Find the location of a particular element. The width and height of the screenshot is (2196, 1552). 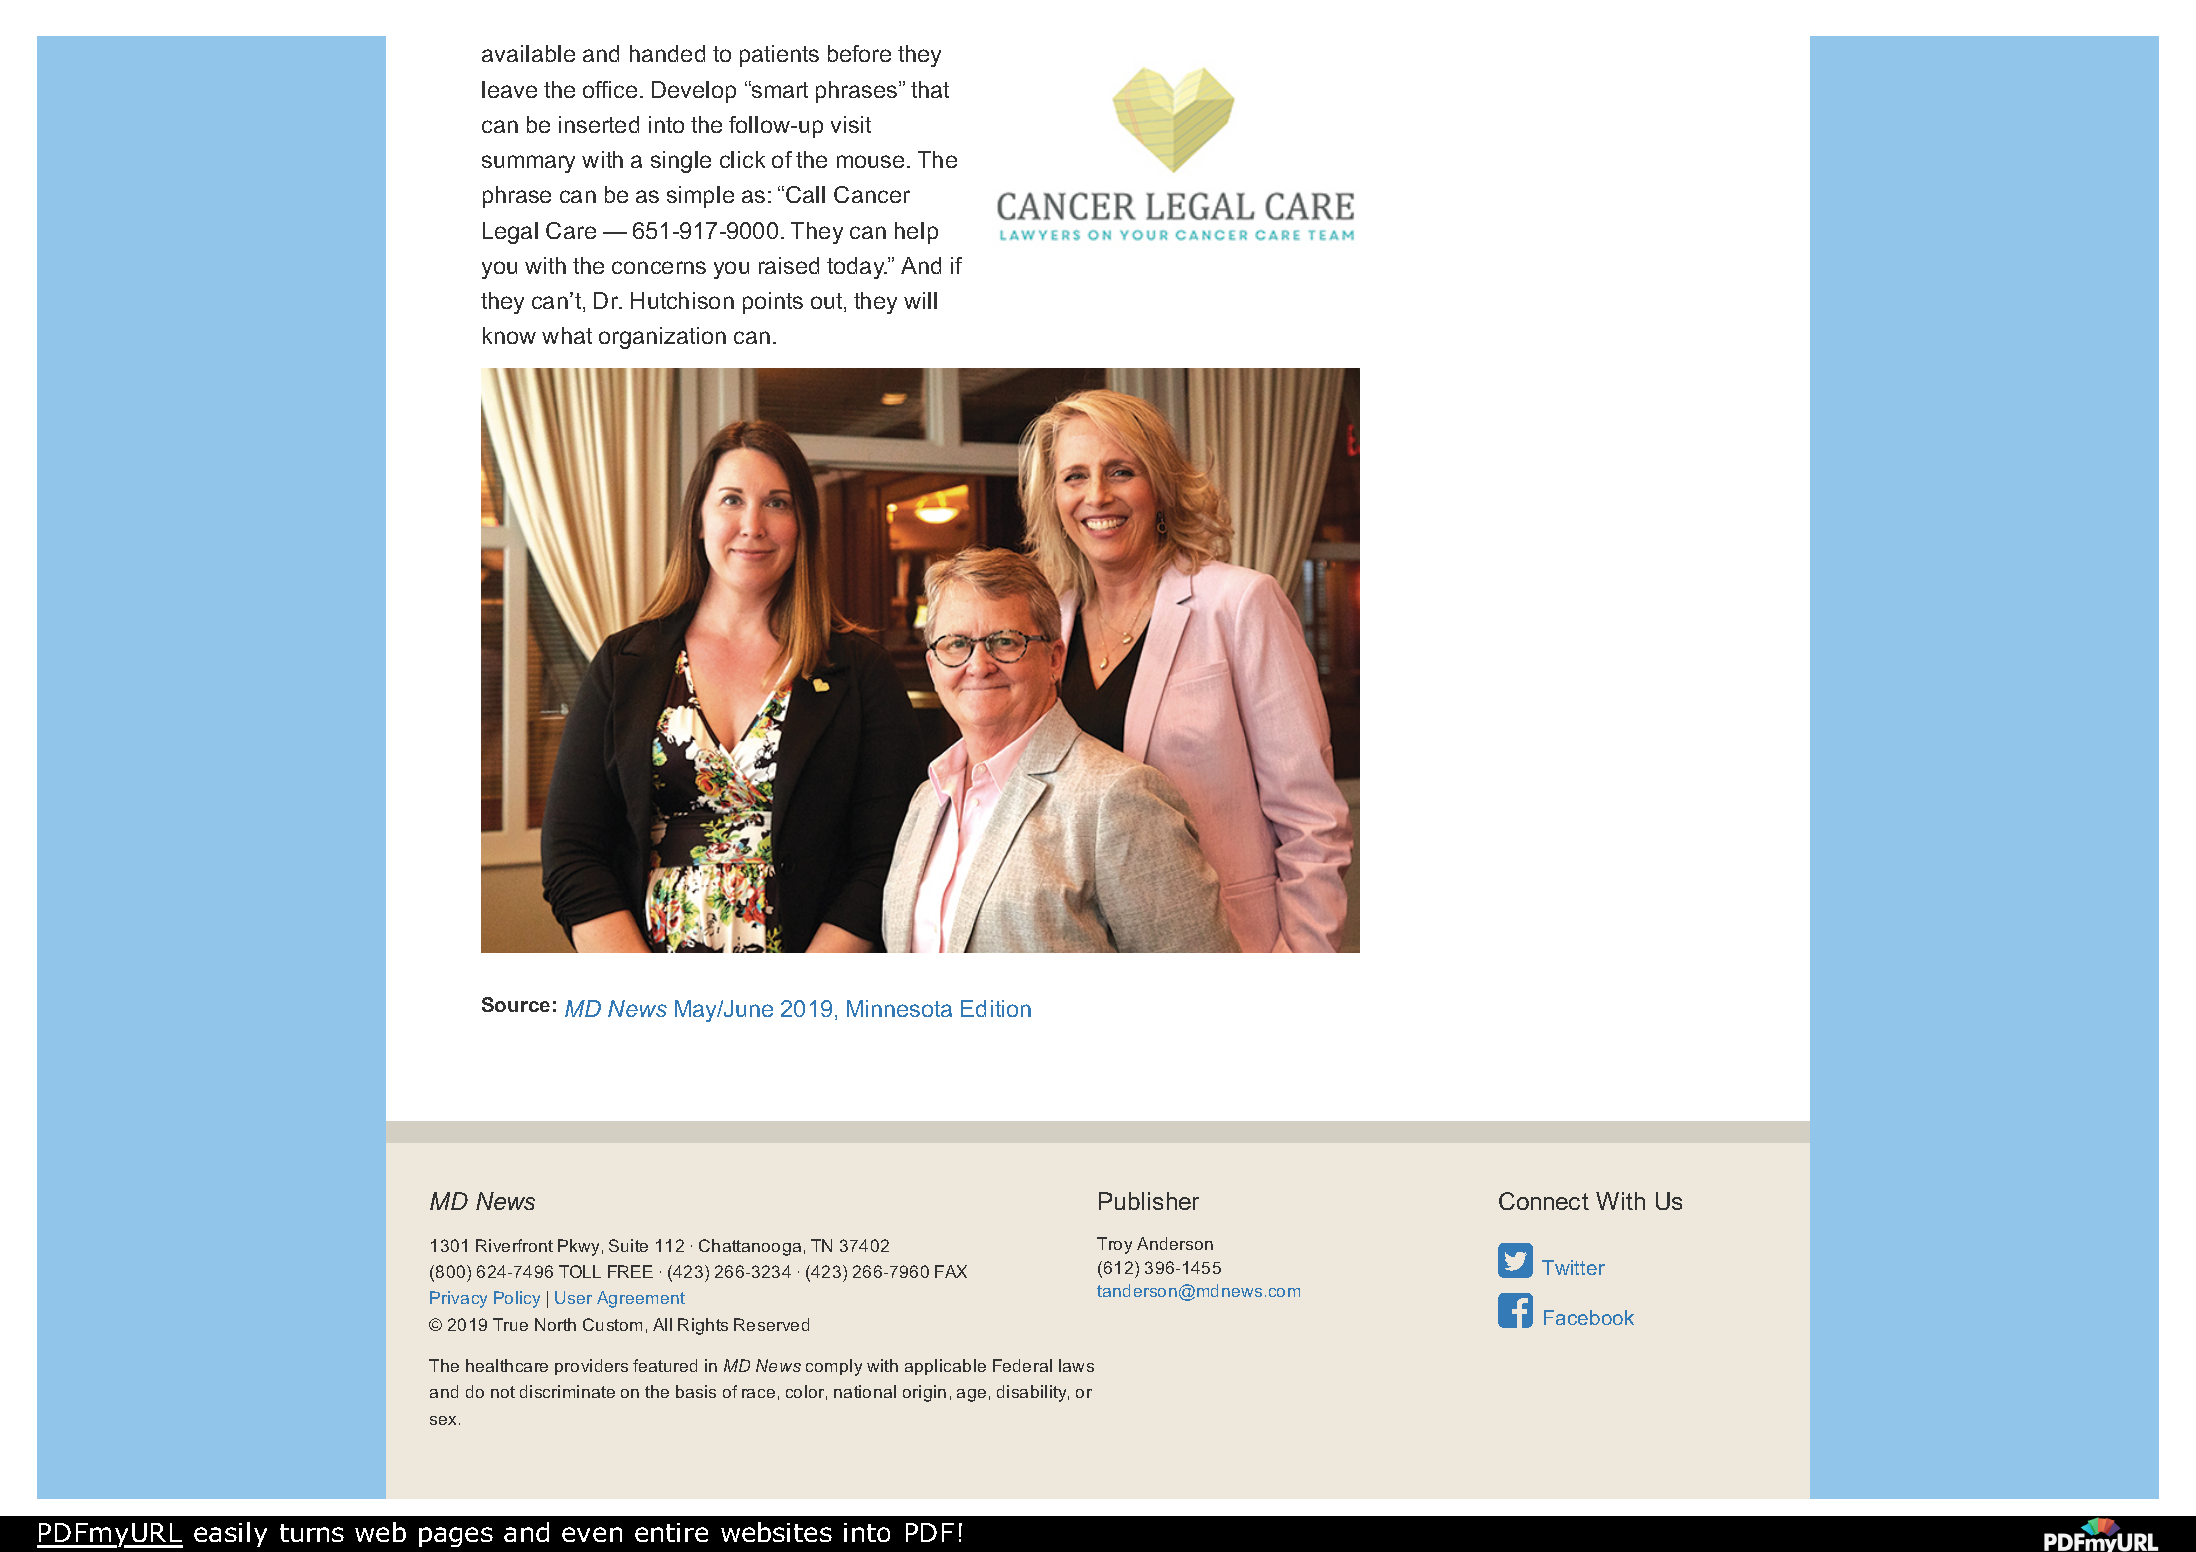

websites is located at coordinates (776, 1532).
